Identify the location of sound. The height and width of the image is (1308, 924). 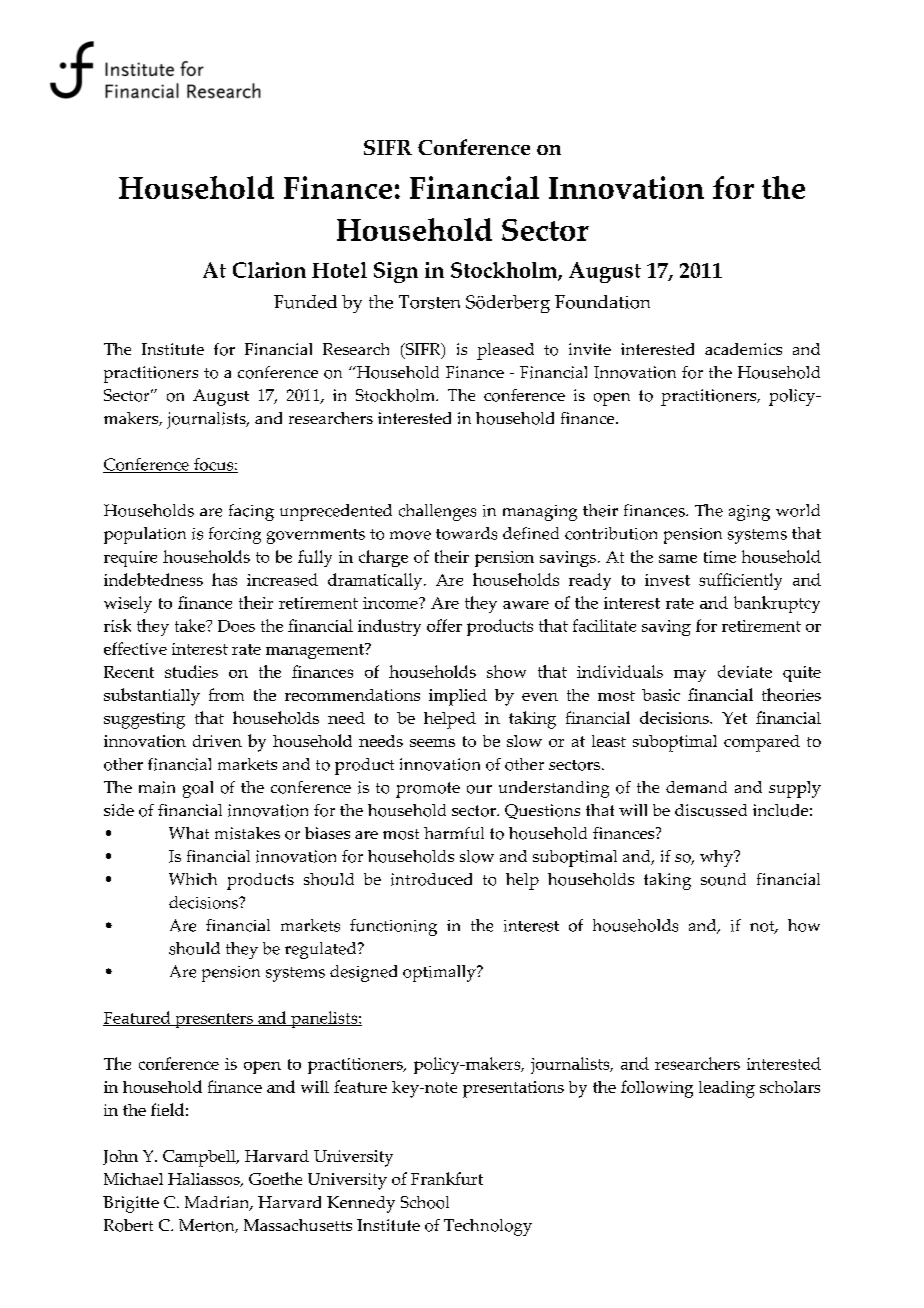
(723, 879).
